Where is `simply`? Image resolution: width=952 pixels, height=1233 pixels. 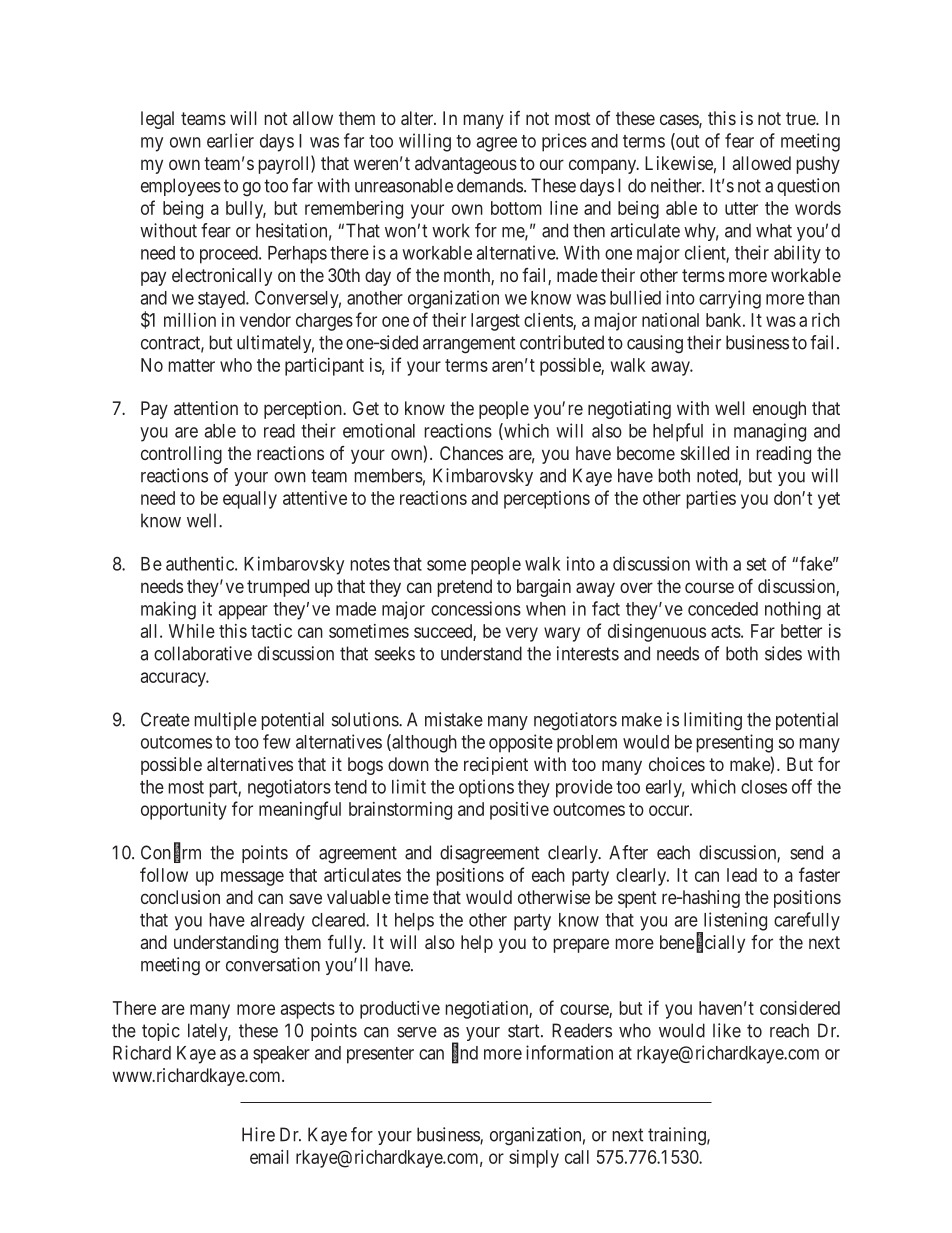 simply is located at coordinates (534, 1159).
